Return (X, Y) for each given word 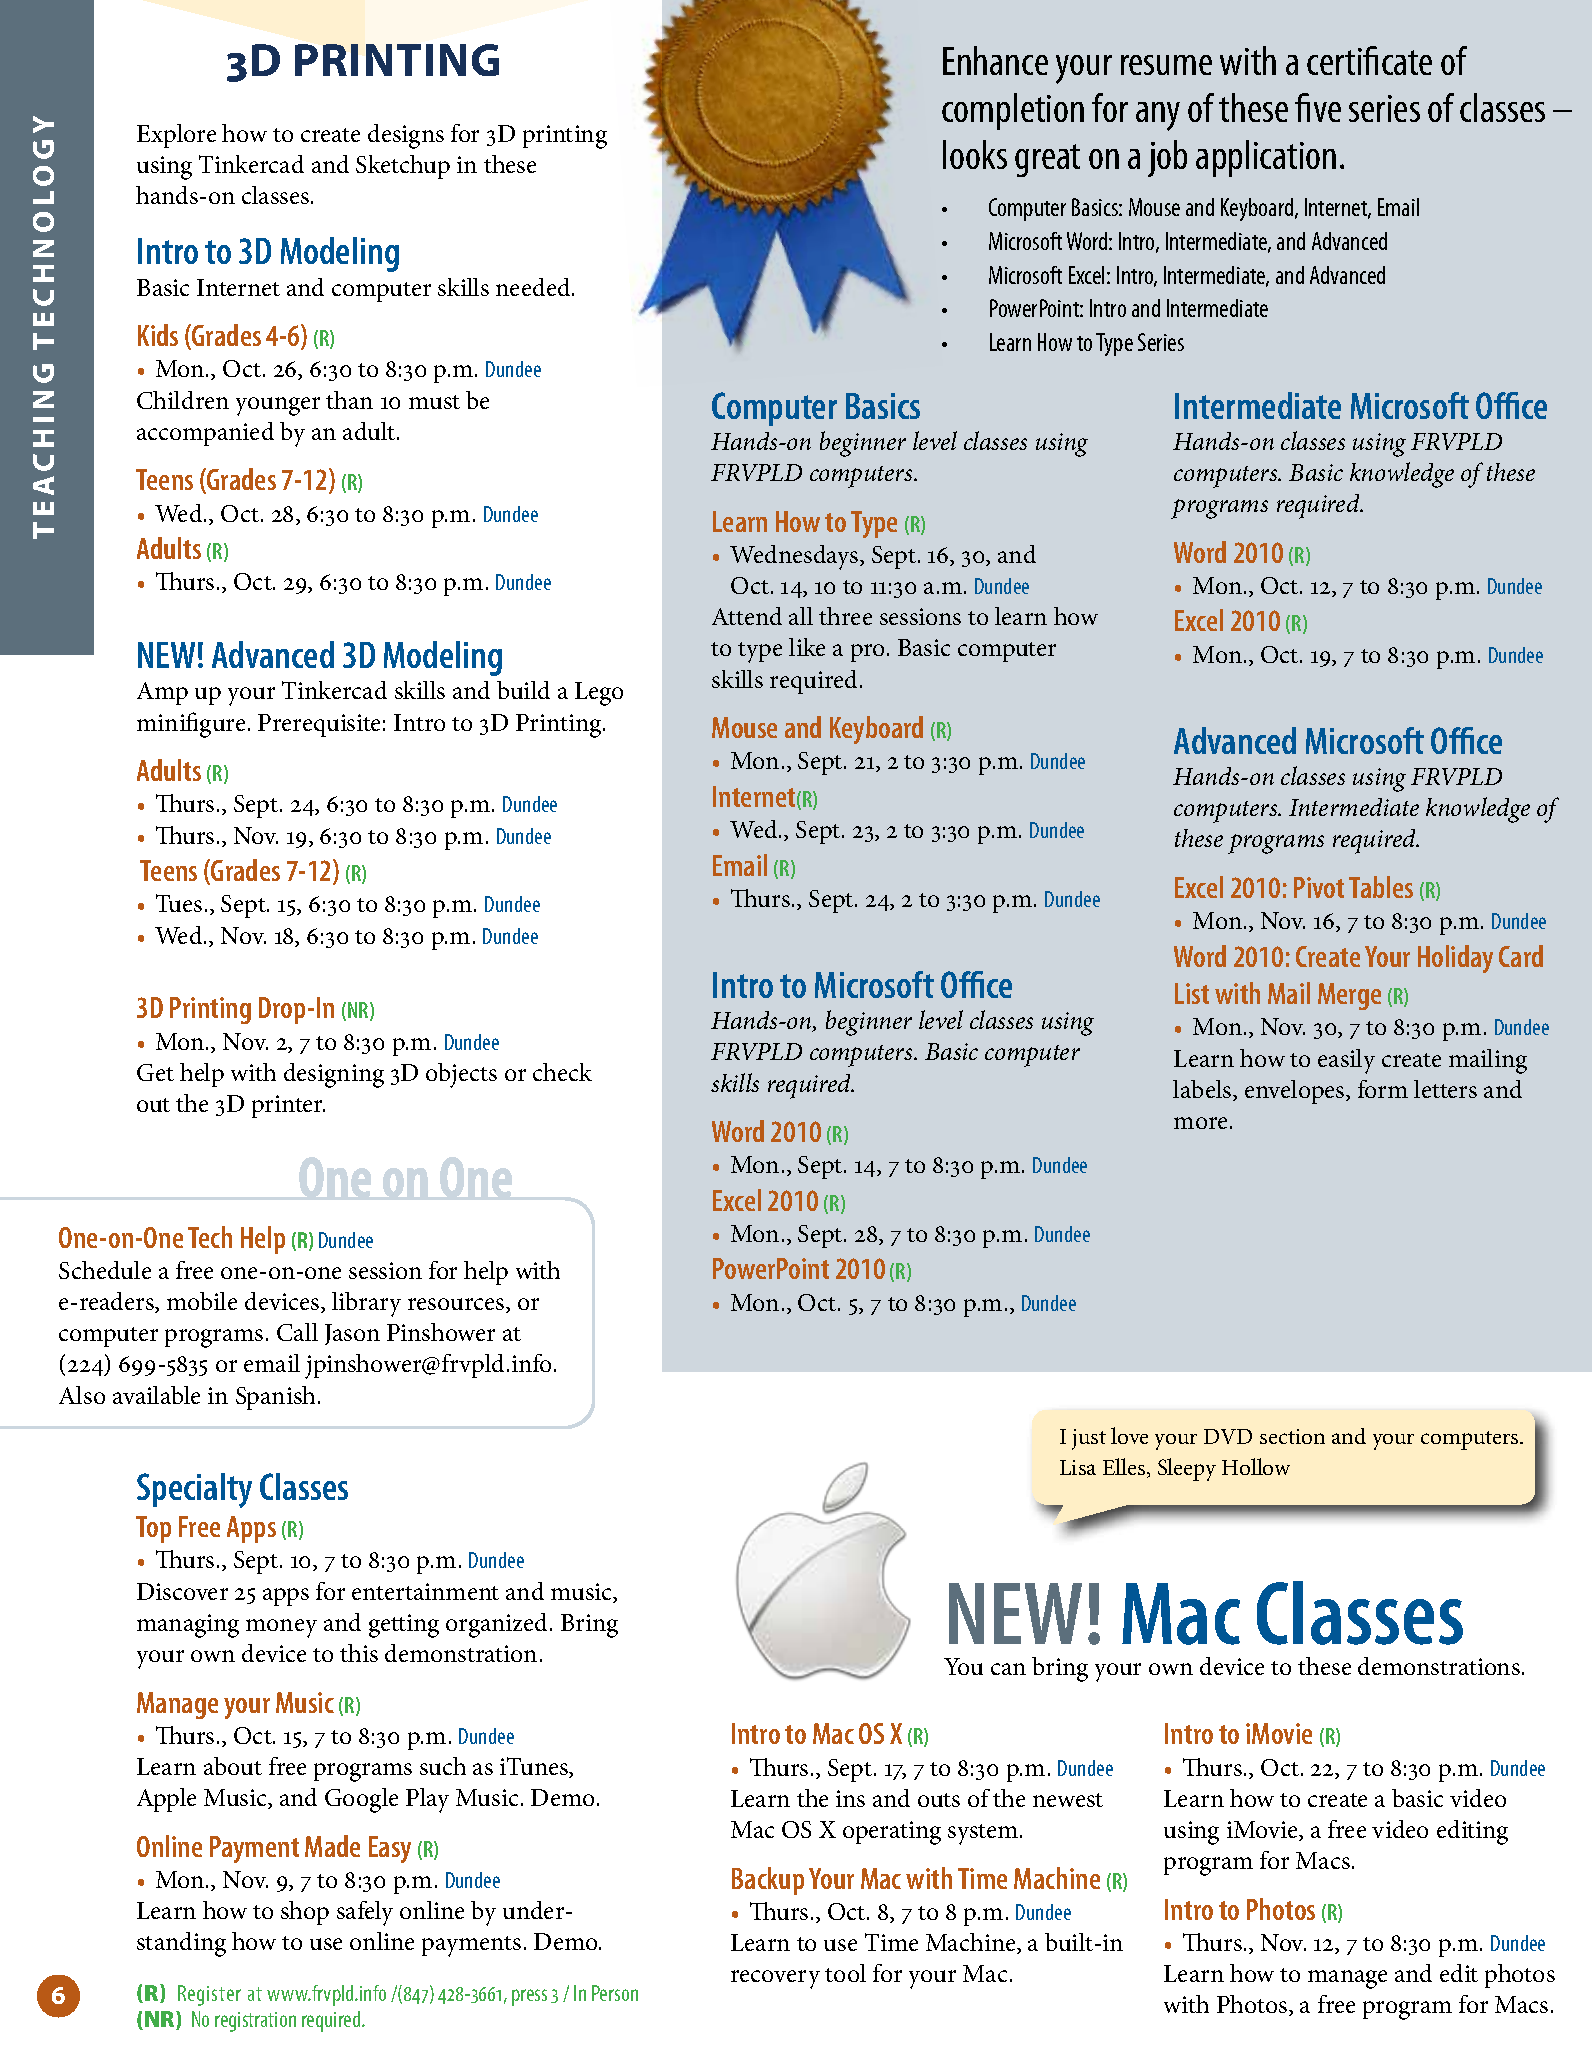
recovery (775, 1979)
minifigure (191, 725)
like (807, 647)
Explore (176, 136)
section (1292, 1436)
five (1318, 107)
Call (297, 1332)
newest (1068, 1800)
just (1089, 1439)
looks (975, 154)
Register (209, 1995)
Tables (1381, 887)
